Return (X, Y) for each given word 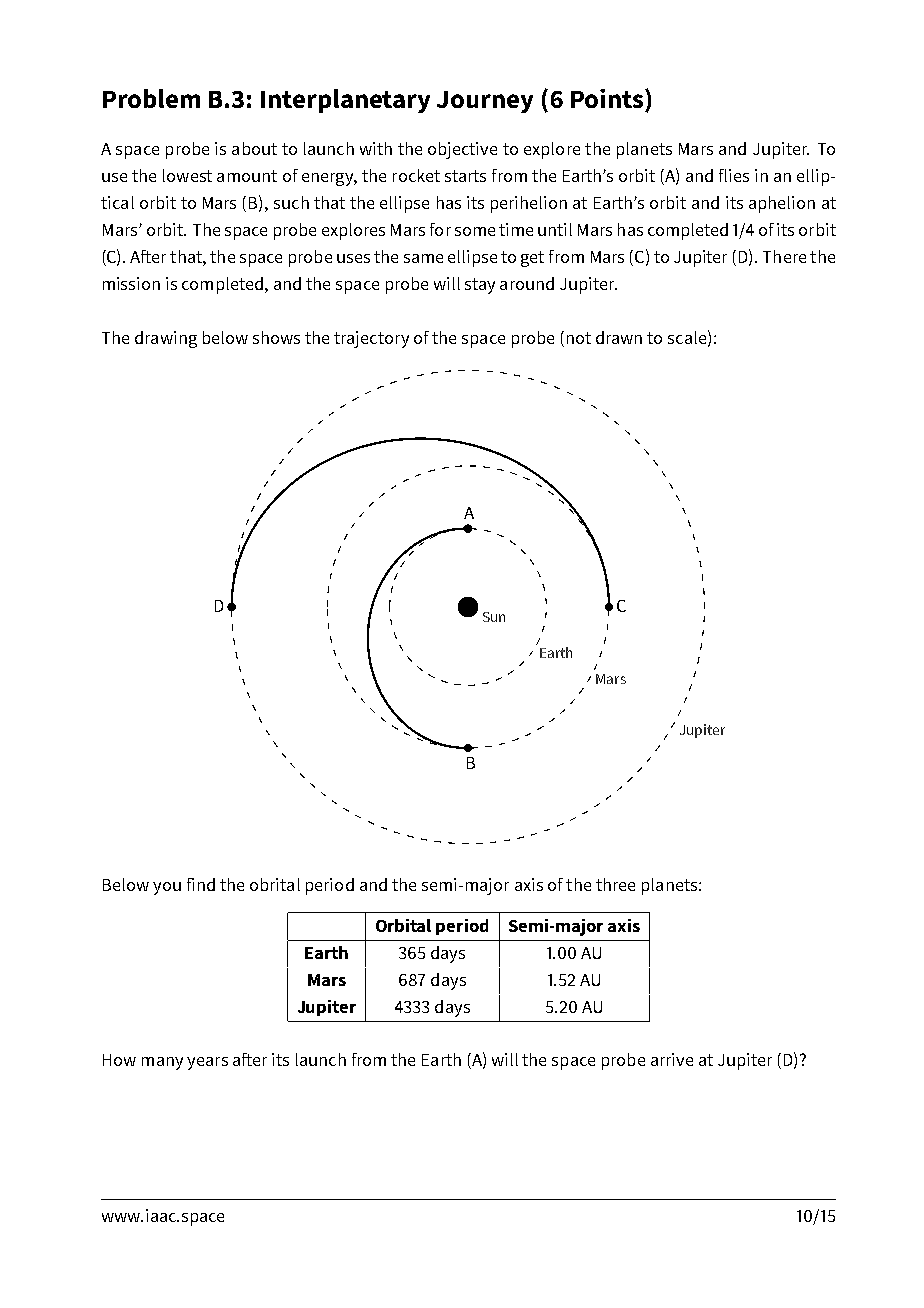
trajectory (371, 339)
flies (734, 175)
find (201, 884)
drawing (166, 339)
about (254, 148)
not (579, 338)
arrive (672, 1059)
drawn (619, 337)
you (167, 888)
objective (462, 150)
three (615, 884)
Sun (494, 617)
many (162, 1063)
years (207, 1063)
